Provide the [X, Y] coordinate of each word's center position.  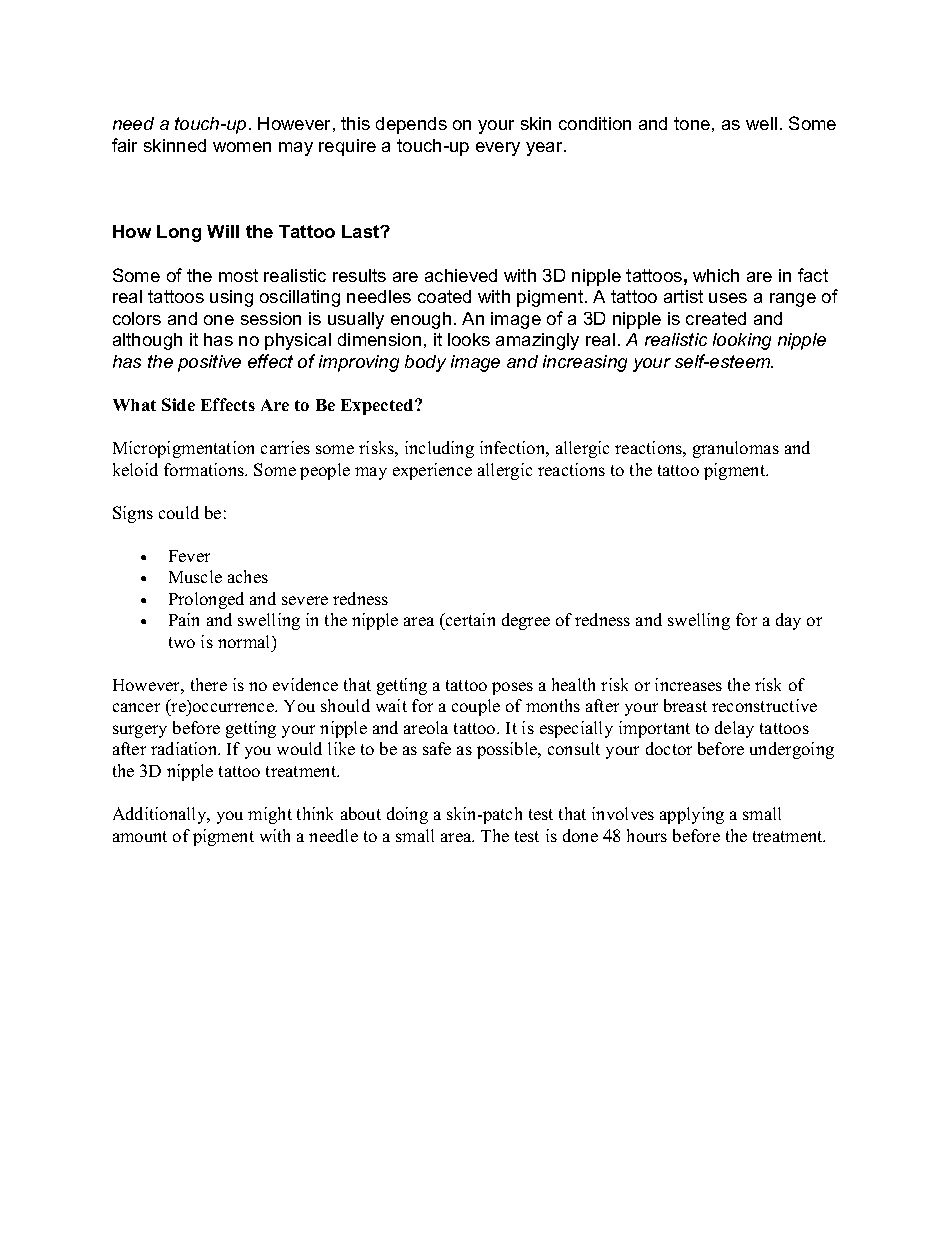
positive [209, 363]
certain [469, 619]
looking [742, 341]
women [242, 147]
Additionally [161, 815]
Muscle [195, 576]
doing [407, 815]
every [498, 149]
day [788, 621]
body [425, 363]
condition [595, 123]
